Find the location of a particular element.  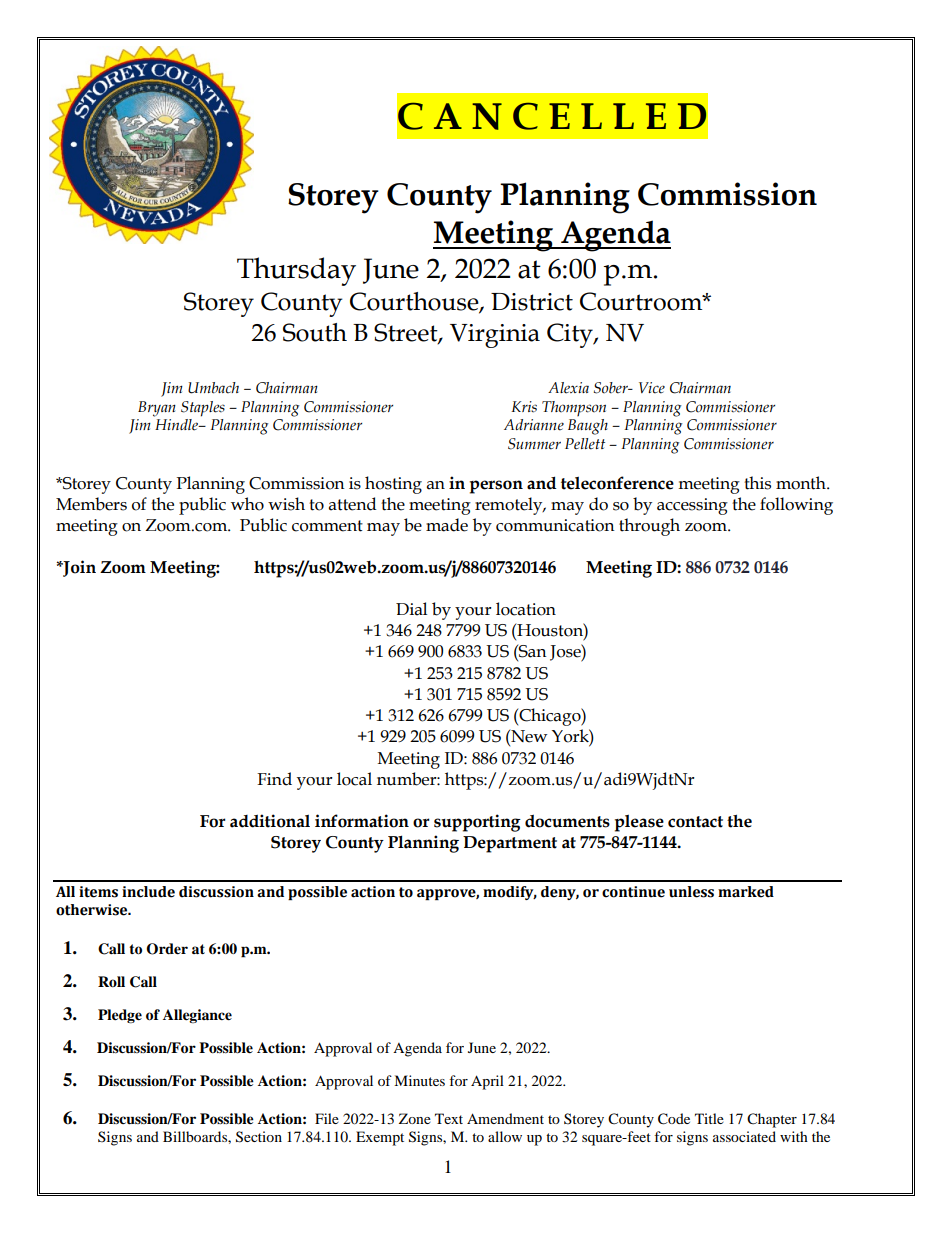

supporting is located at coordinates (477, 823).
